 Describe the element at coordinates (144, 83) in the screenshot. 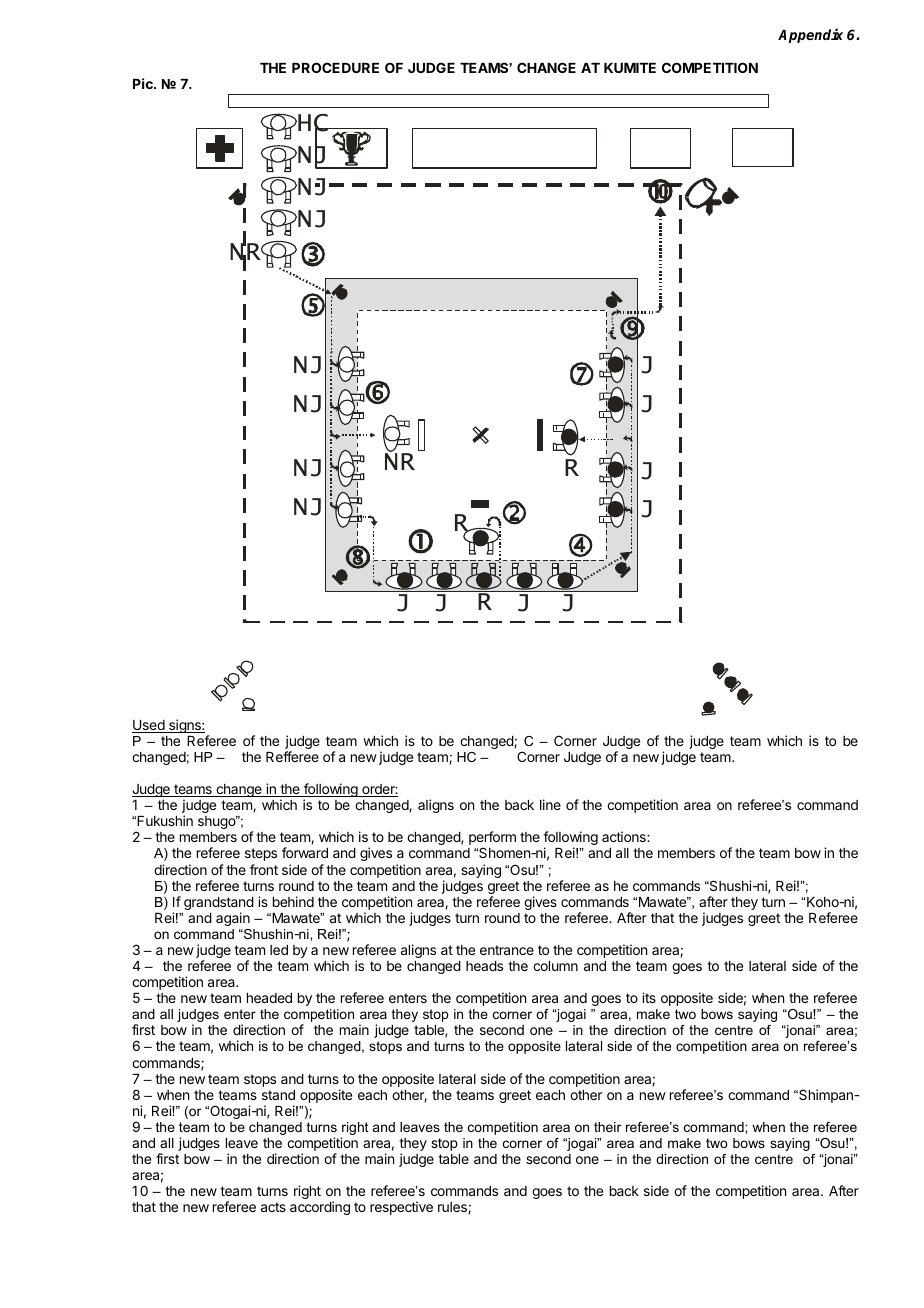

I see `Pic` at that location.
